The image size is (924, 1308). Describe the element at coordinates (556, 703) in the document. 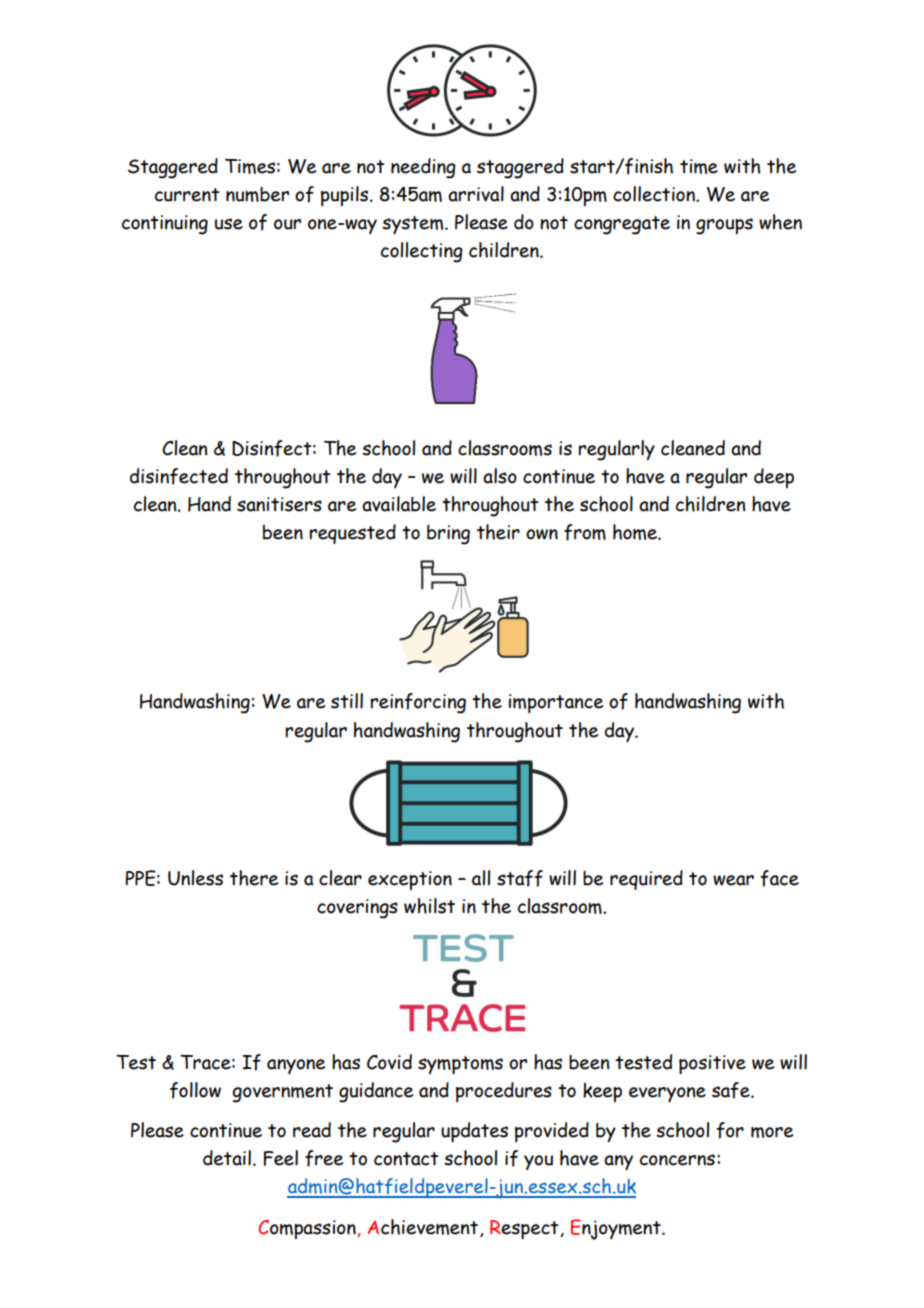

I see `importance` at that location.
